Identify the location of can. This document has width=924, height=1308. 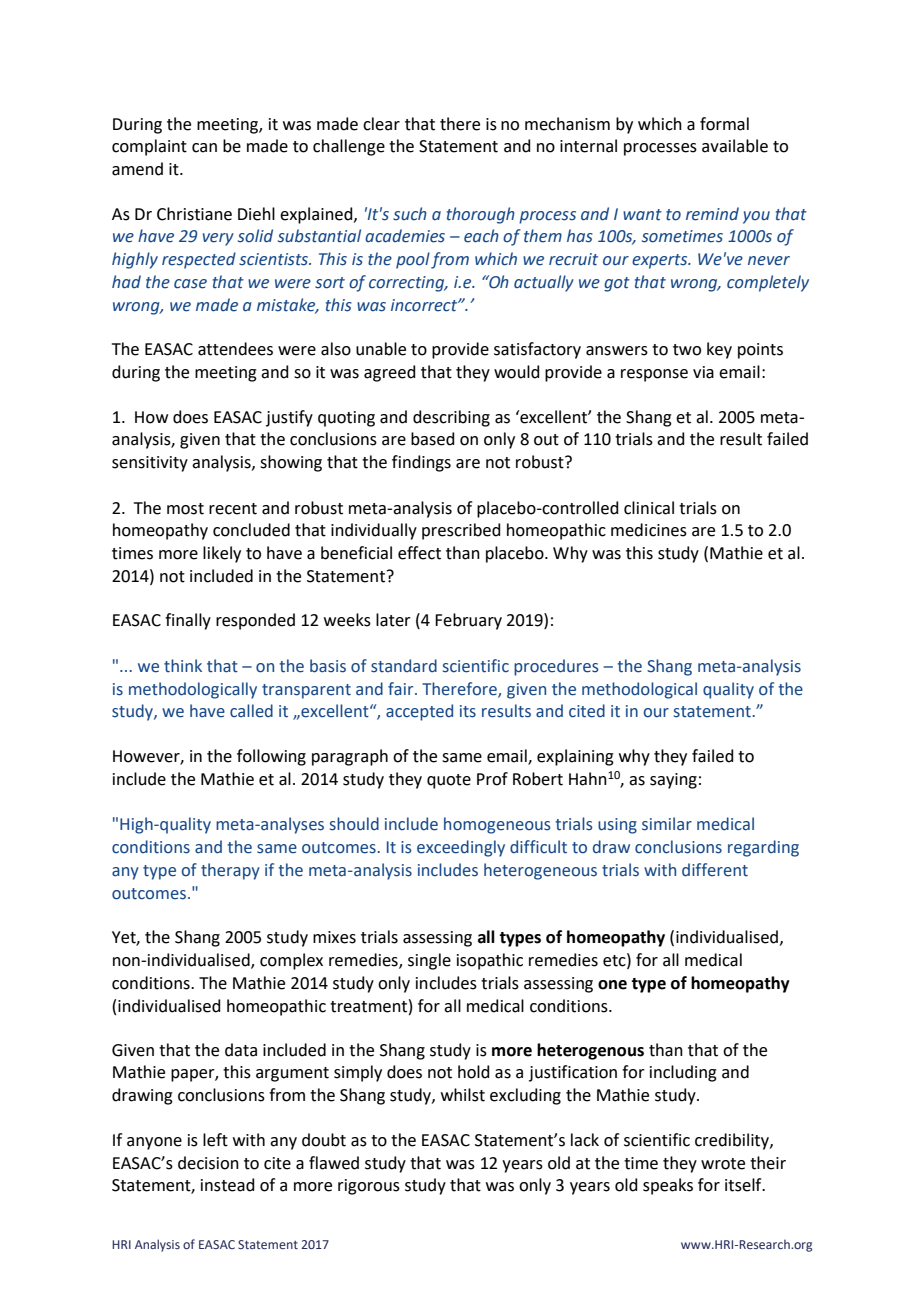
(204, 148).
